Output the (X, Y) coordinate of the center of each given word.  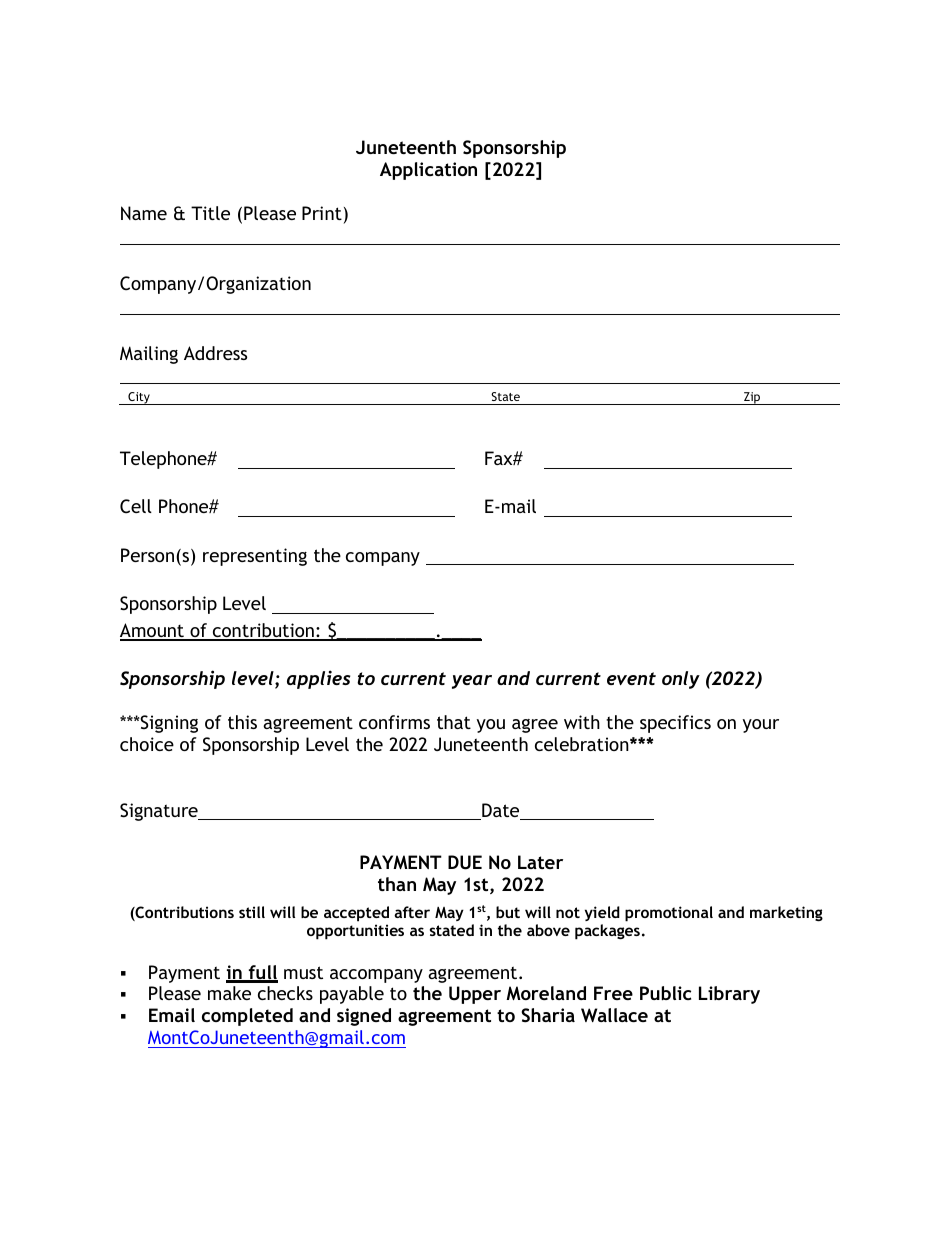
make (229, 993)
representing (255, 557)
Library (729, 995)
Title (210, 213)
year (472, 682)
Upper (475, 995)
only (681, 680)
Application (428, 171)
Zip (752, 398)
